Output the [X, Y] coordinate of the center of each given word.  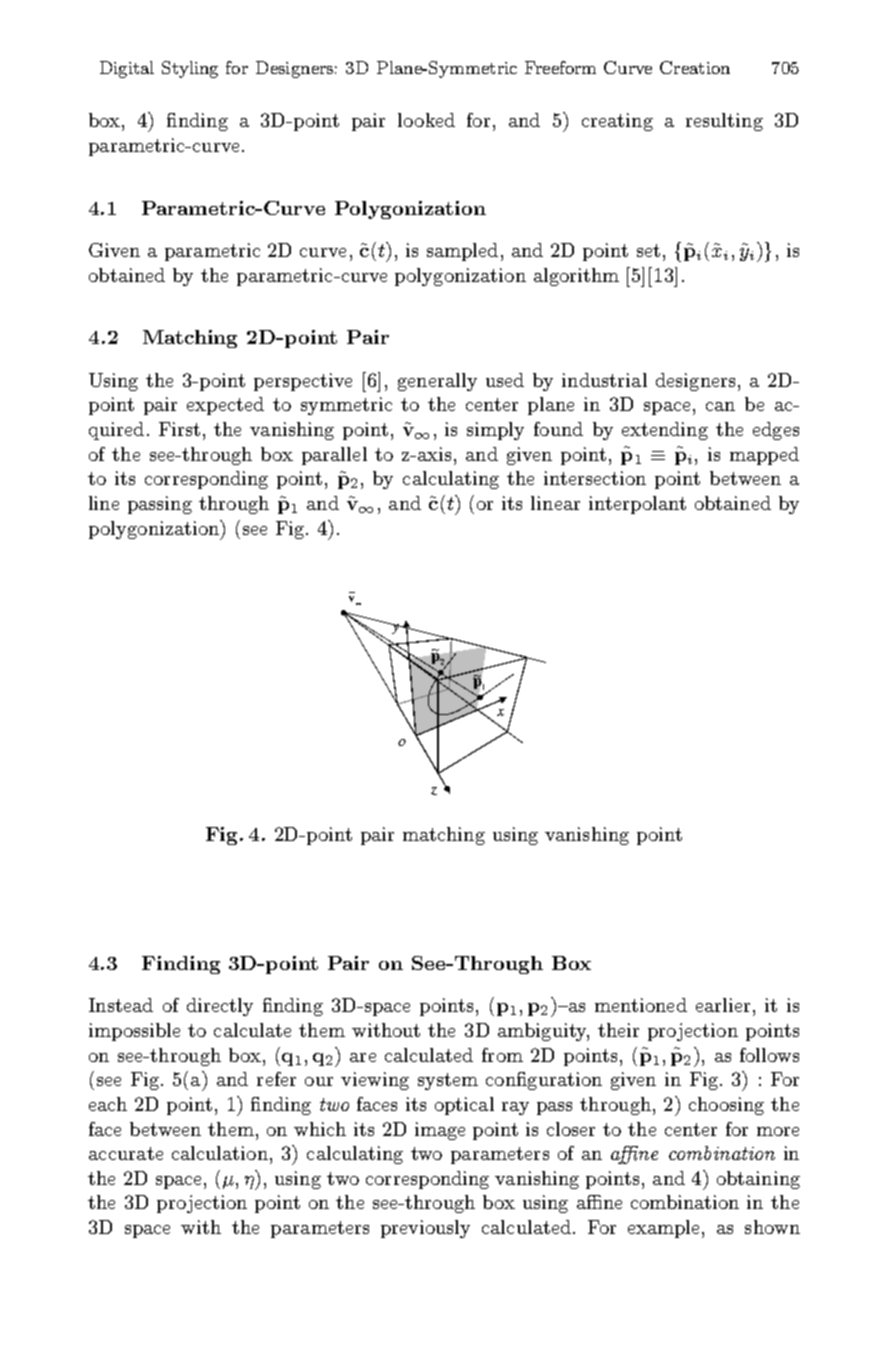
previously [425, 1229]
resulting [724, 122]
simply [495, 431]
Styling [190, 69]
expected [225, 406]
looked [426, 120]
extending [665, 431]
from [502, 1055]
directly [220, 1007]
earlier [723, 1005]
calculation [220, 1153]
